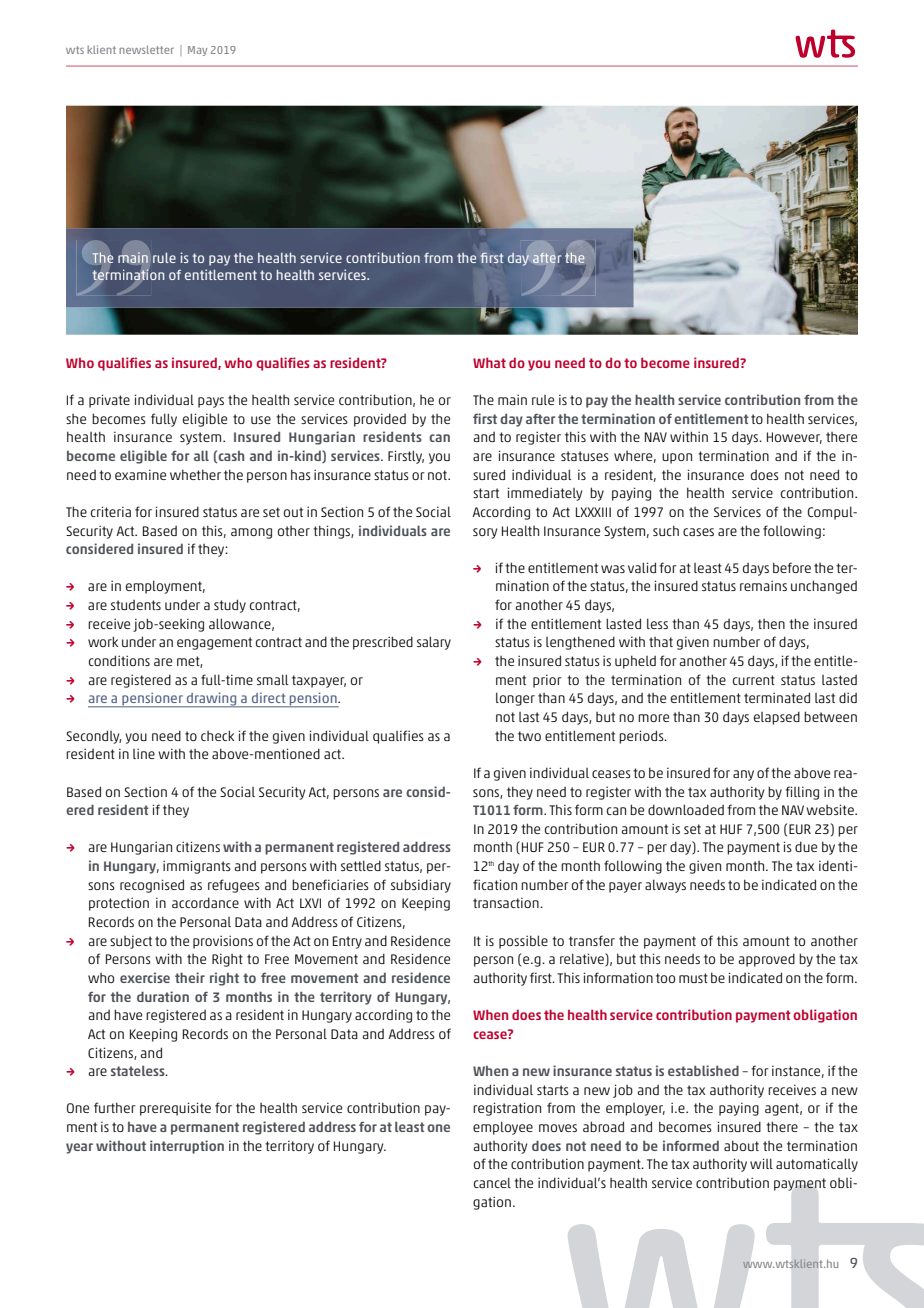  I want to click on newsletter, so click(146, 49).
